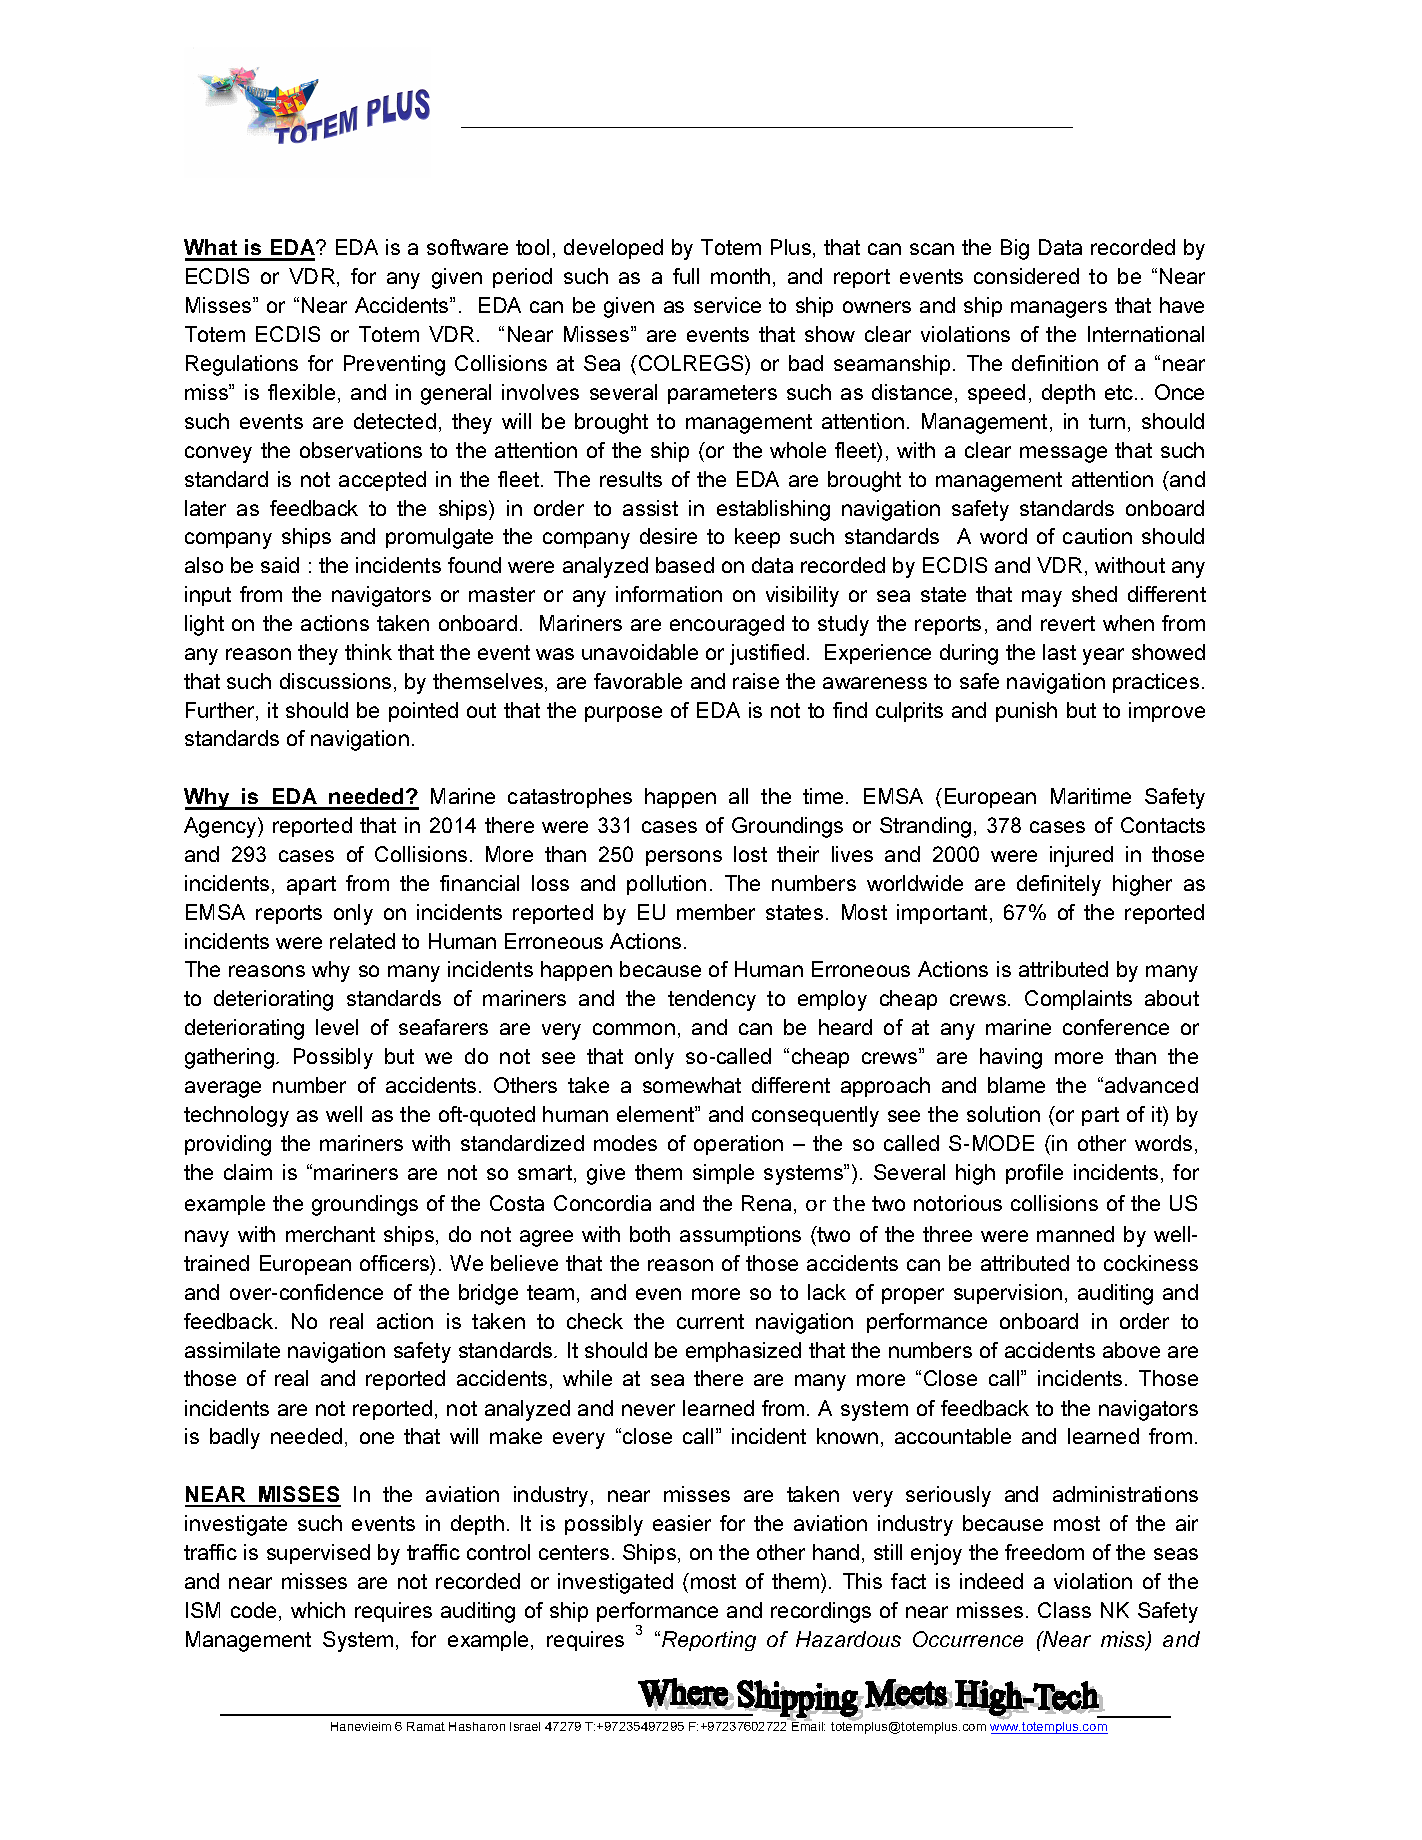  What do you see at coordinates (685, 565) in the page?
I see `based` at bounding box center [685, 565].
